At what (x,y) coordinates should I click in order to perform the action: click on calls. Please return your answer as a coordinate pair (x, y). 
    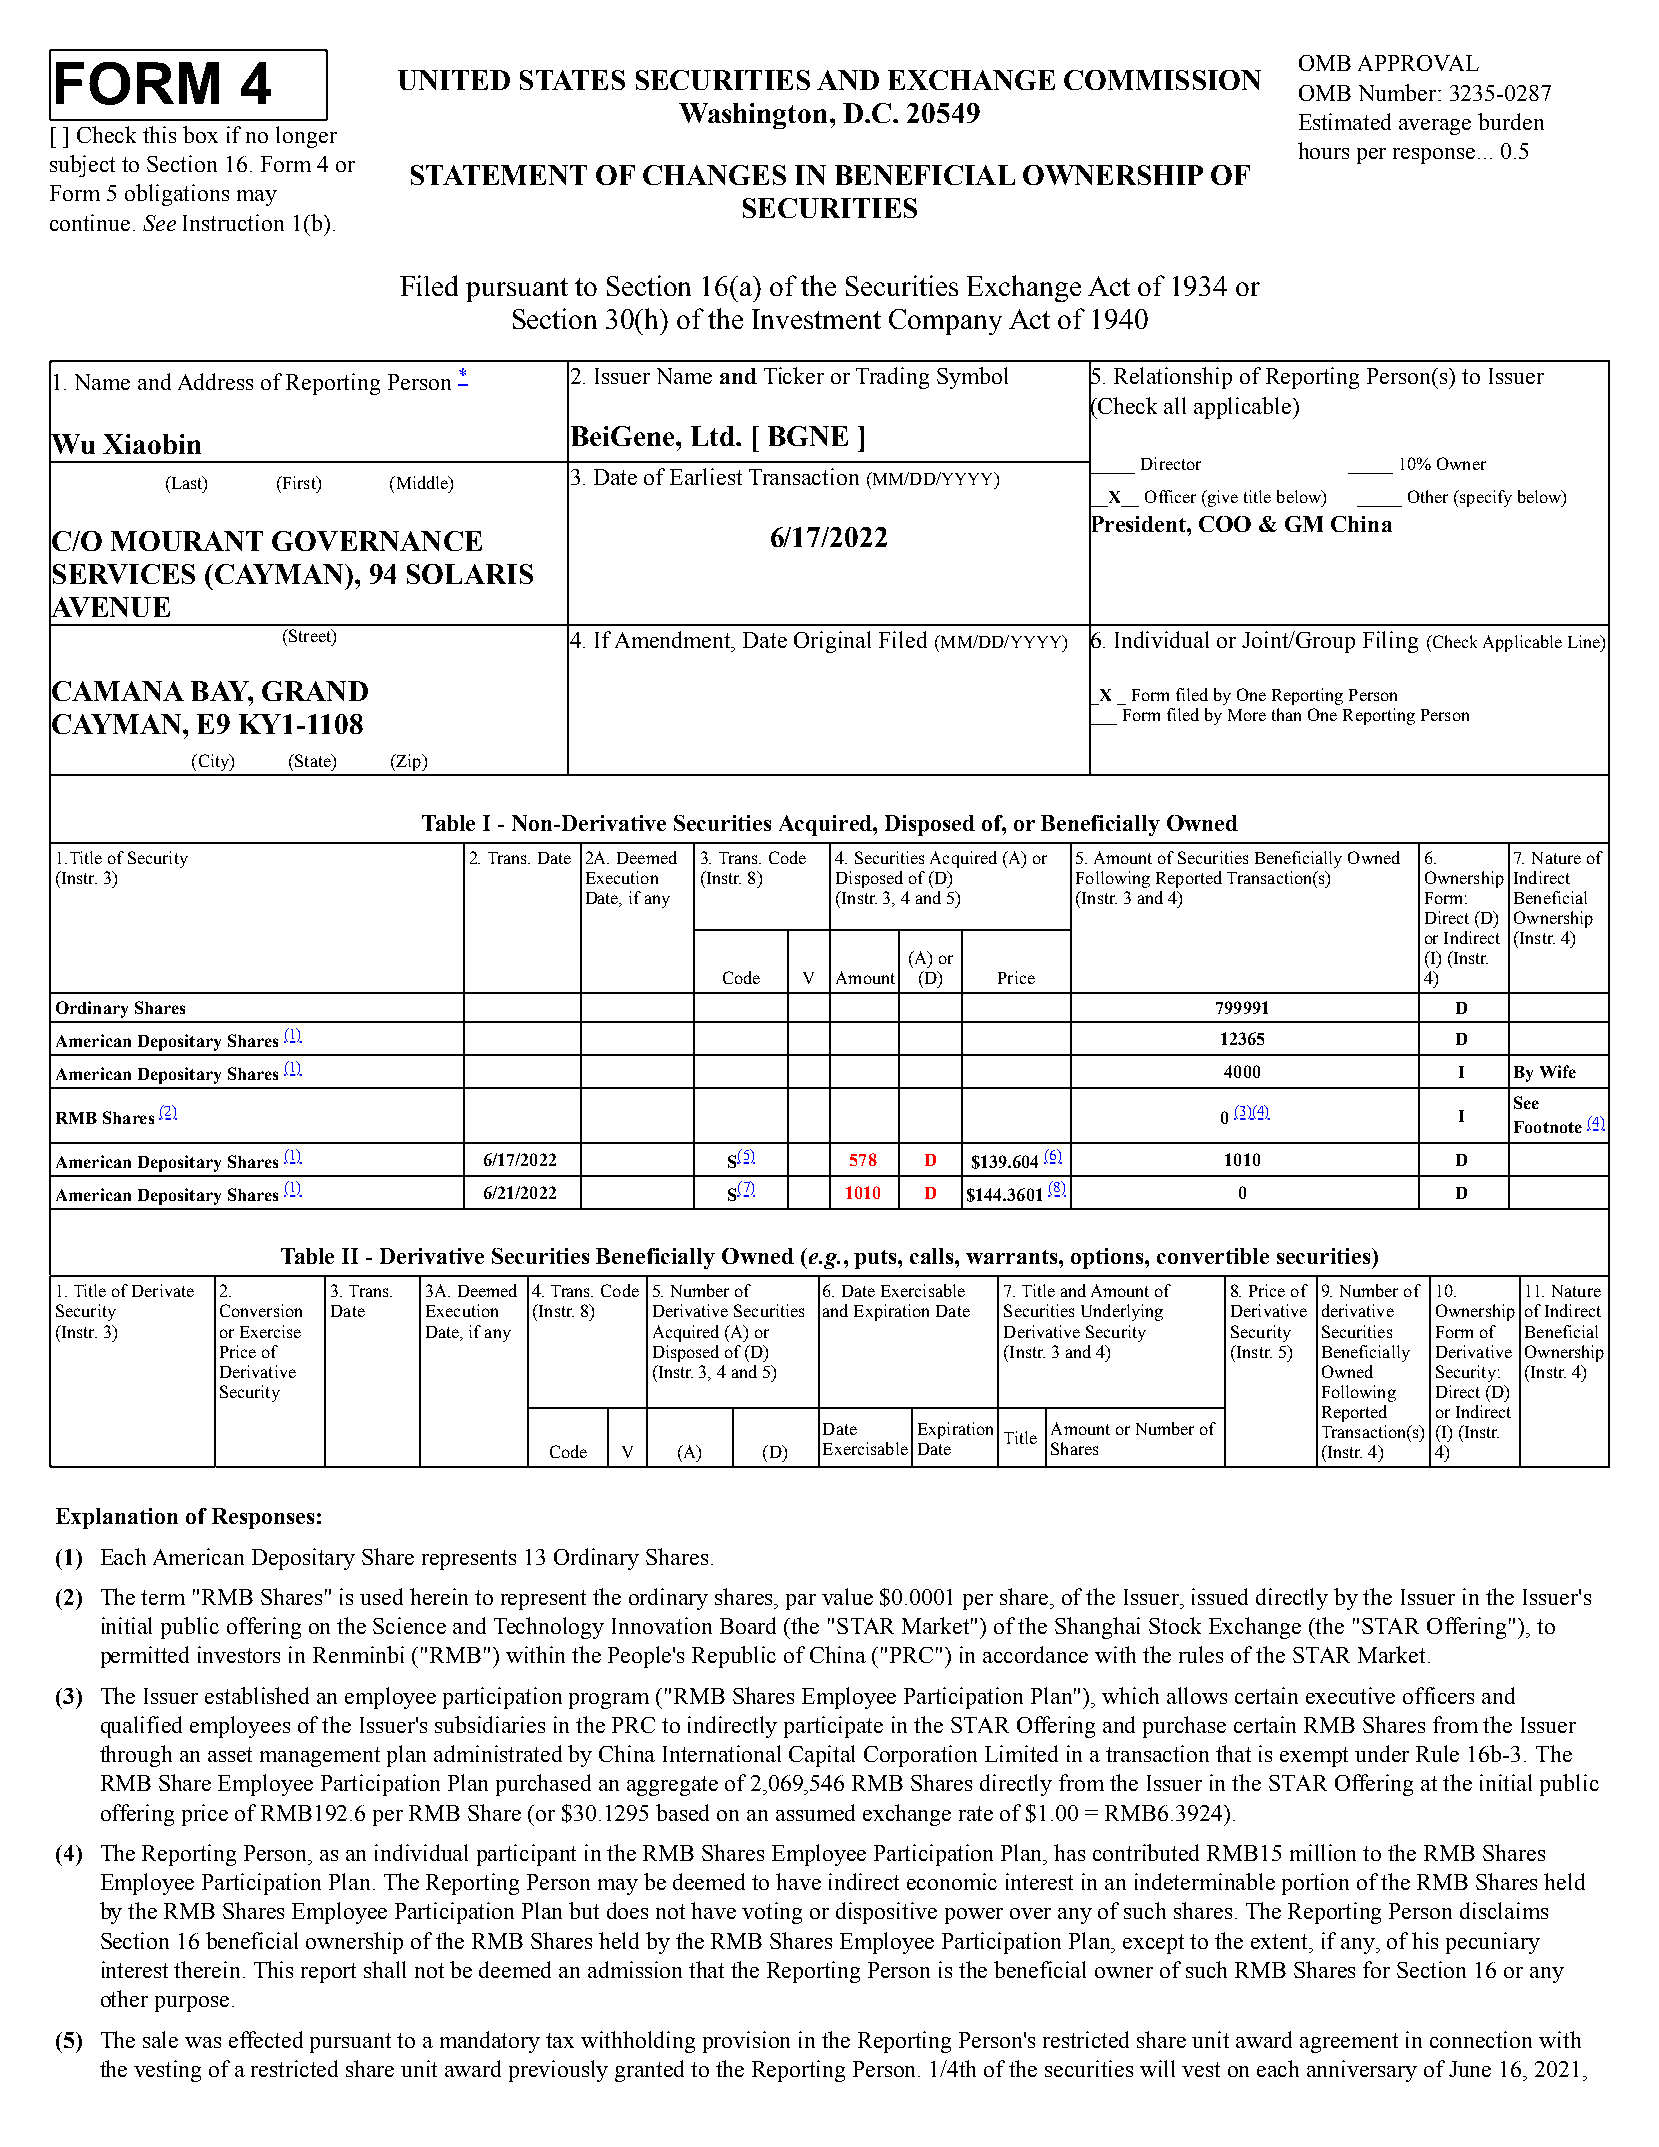
    Looking at the image, I should click on (933, 1256).
